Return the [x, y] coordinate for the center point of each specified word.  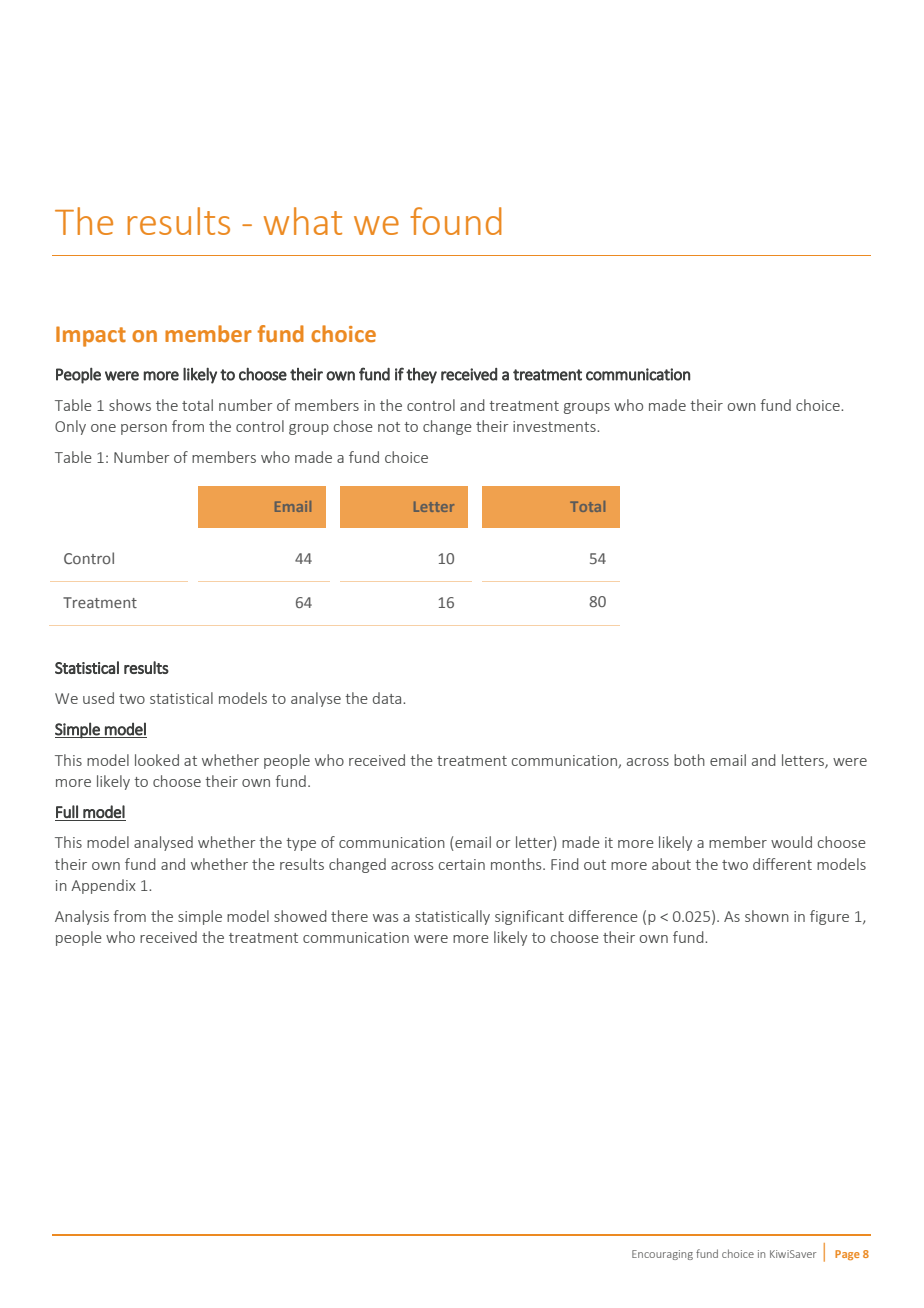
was [385, 918]
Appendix [103, 886]
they [421, 376]
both [689, 760]
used [98, 698]
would [791, 842]
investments [555, 426]
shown [767, 916]
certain [462, 864]
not [389, 427]
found [456, 221]
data [388, 698]
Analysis [82, 917]
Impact [91, 336]
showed [300, 916]
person [144, 429]
